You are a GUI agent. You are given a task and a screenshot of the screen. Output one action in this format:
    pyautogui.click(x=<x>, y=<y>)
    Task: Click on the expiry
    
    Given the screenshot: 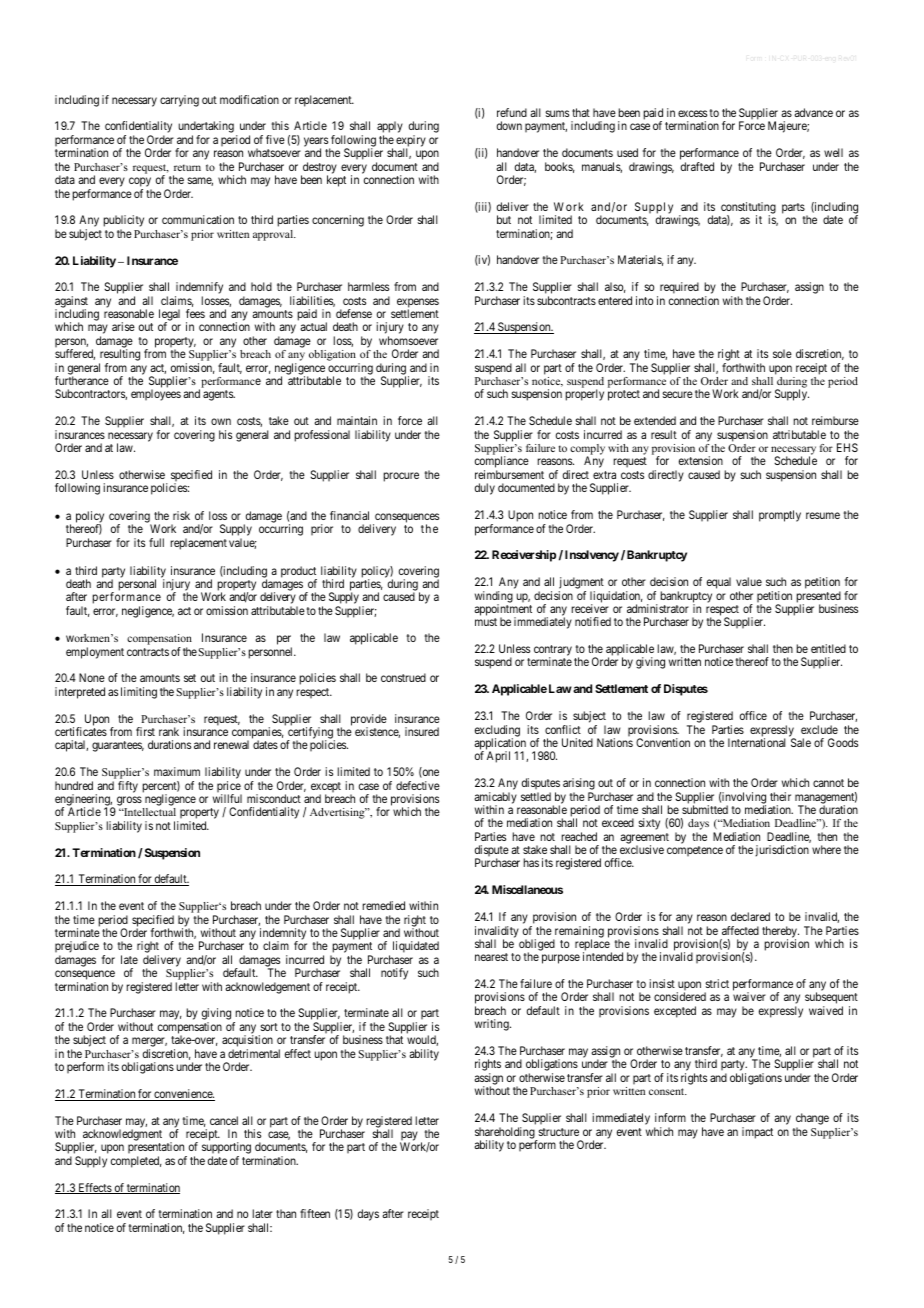 What is the action you would take?
    pyautogui.click(x=411, y=142)
